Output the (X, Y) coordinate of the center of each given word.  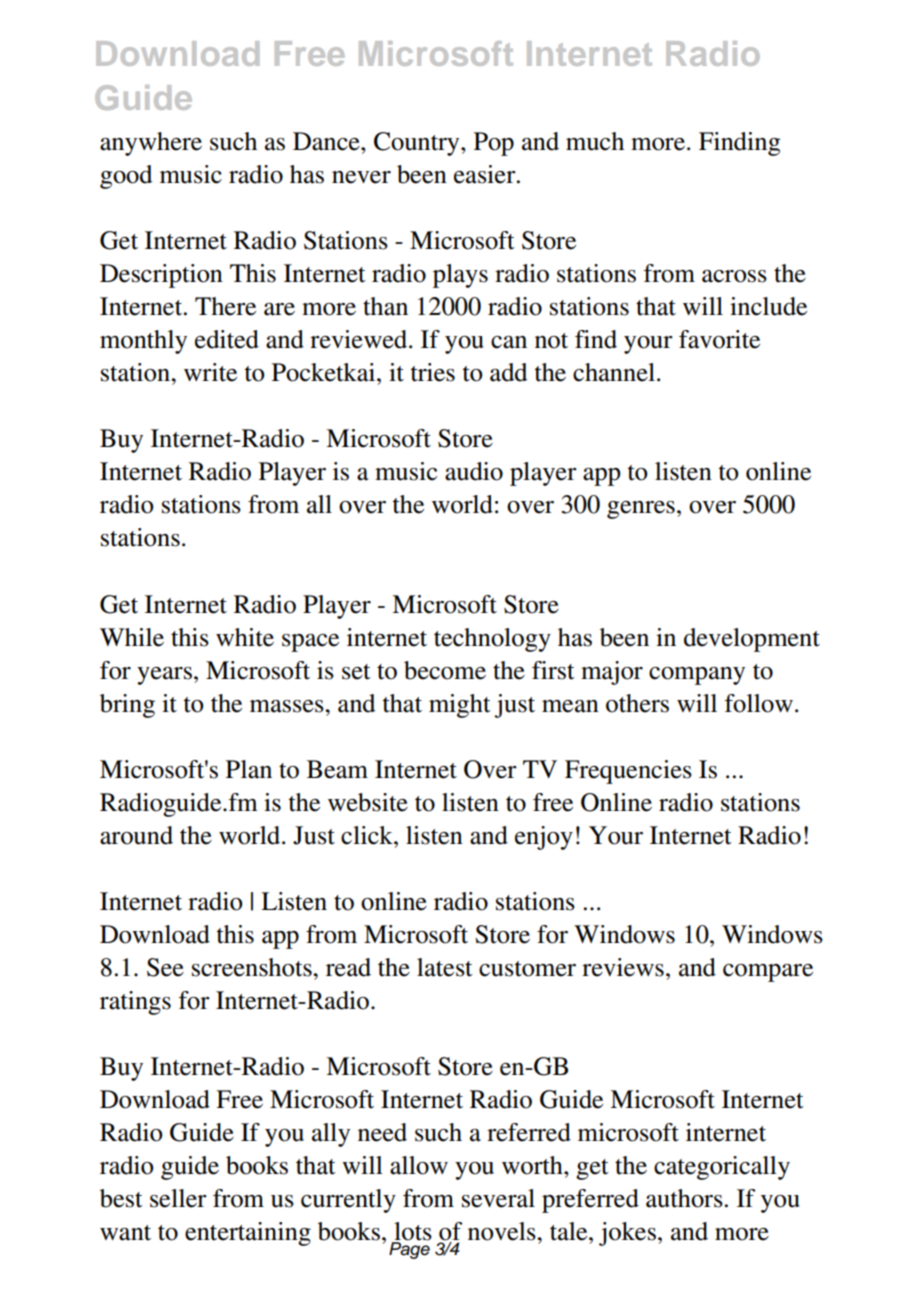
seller (178, 1198)
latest (445, 967)
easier (486, 174)
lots (412, 1232)
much (595, 141)
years (164, 676)
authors (684, 1198)
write (210, 372)
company (697, 676)
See (165, 967)
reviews (623, 967)
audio (474, 471)
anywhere (151, 144)
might (460, 706)
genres (641, 510)
